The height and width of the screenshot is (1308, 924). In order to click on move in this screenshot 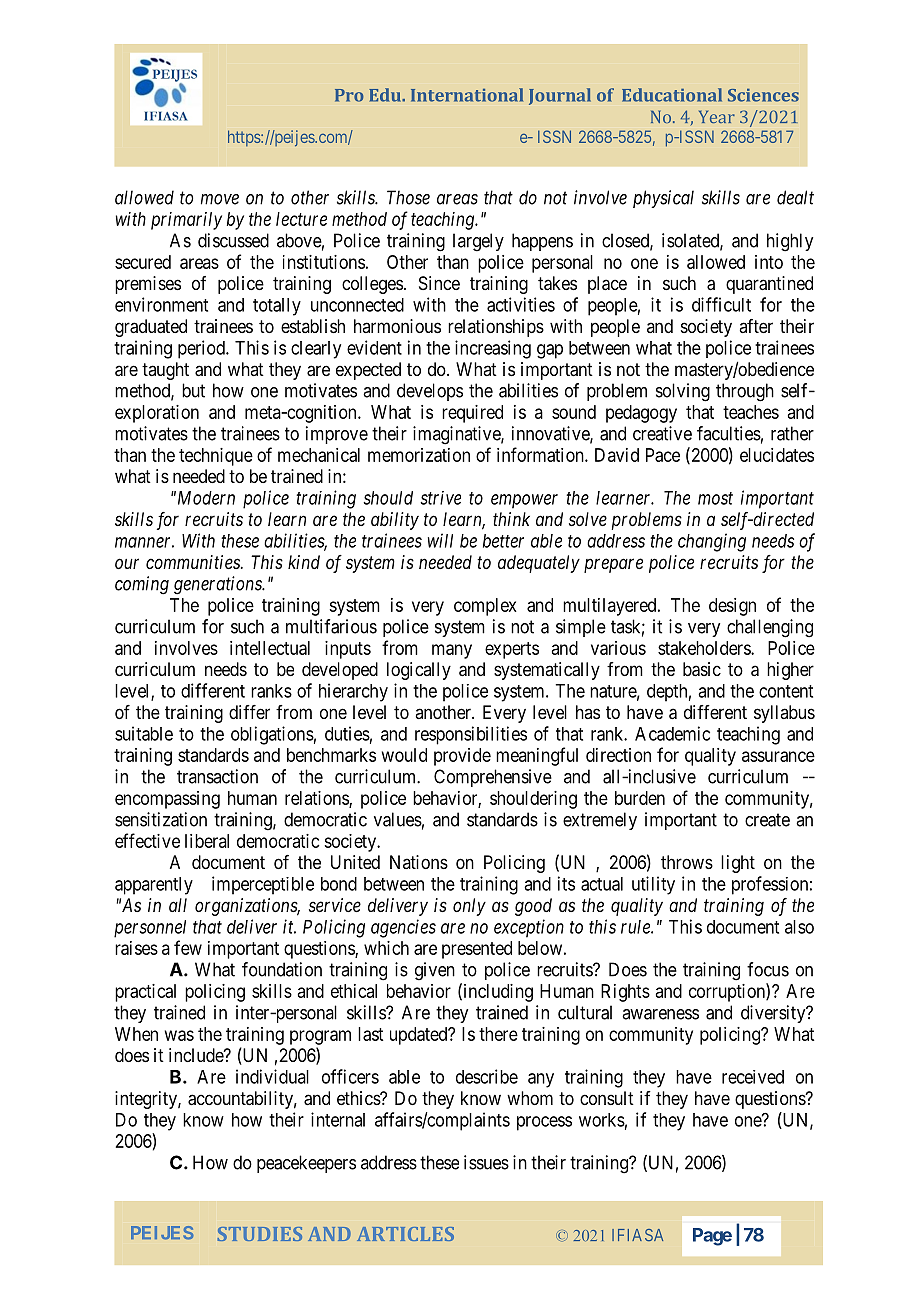, I will do `click(220, 199)`.
